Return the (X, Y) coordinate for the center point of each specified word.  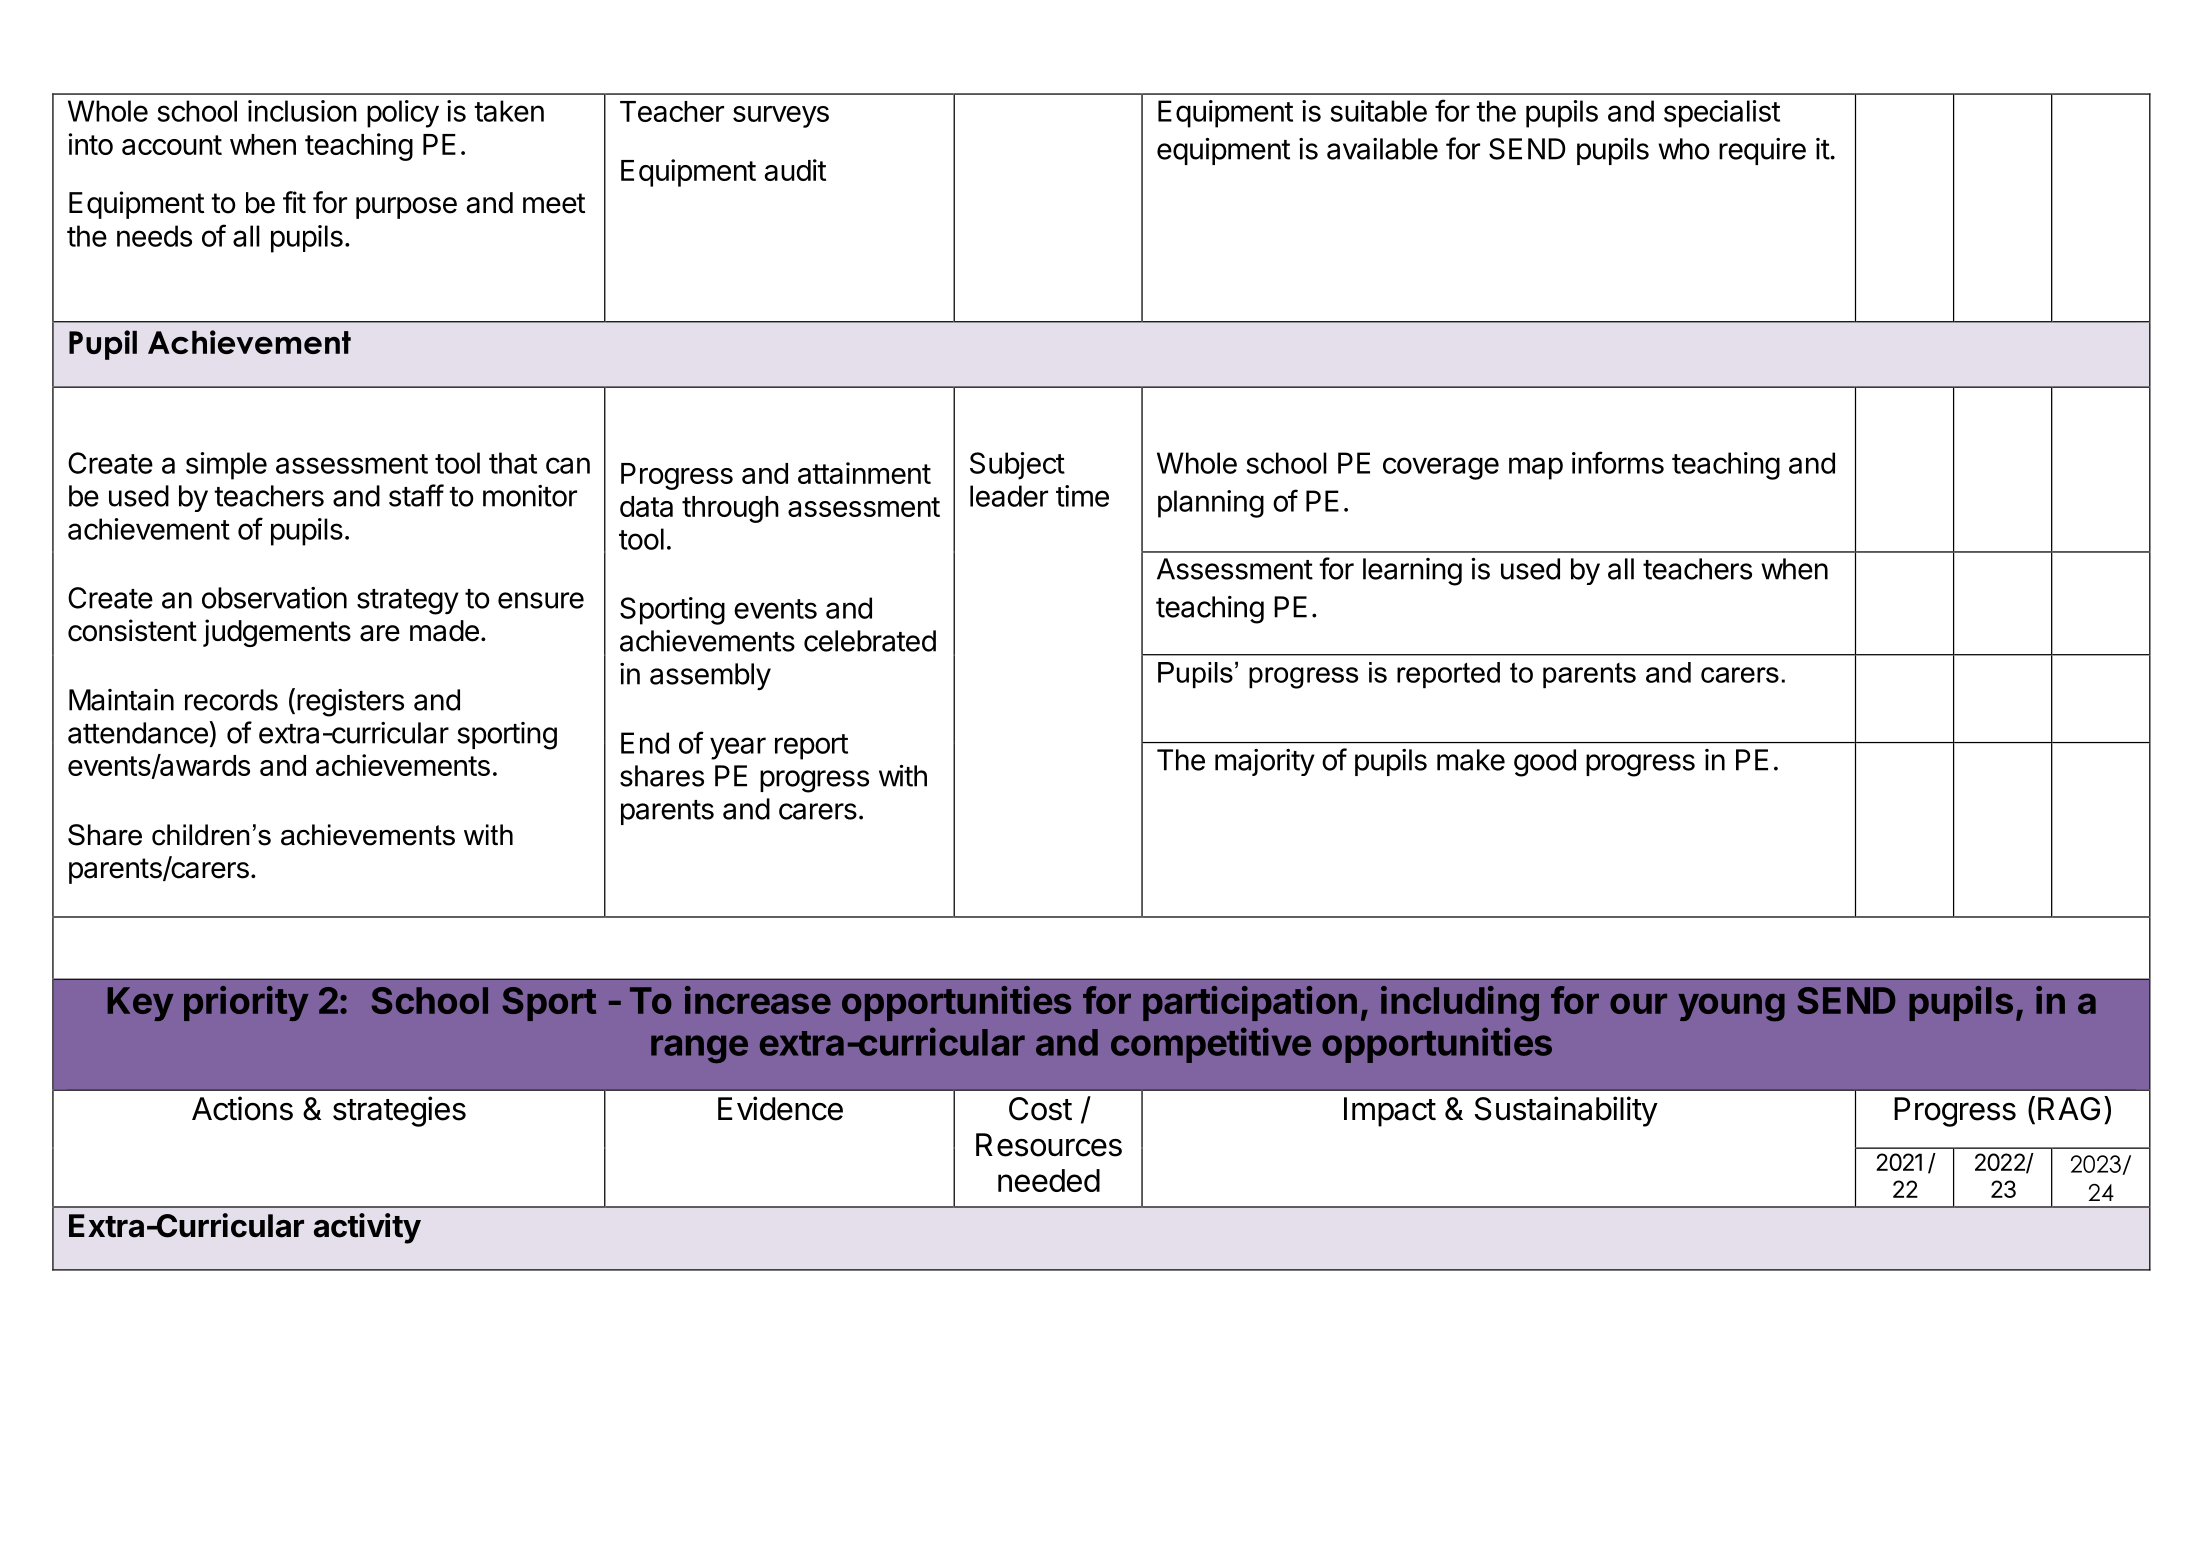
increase (758, 1000)
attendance (139, 732)
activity (367, 1228)
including (1460, 1003)
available (1382, 149)
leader (1009, 496)
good (1545, 763)
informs (1618, 462)
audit (795, 170)
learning (1412, 572)
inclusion (302, 111)
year (738, 748)
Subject (1017, 466)
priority (246, 1003)
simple (226, 466)
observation (274, 598)
